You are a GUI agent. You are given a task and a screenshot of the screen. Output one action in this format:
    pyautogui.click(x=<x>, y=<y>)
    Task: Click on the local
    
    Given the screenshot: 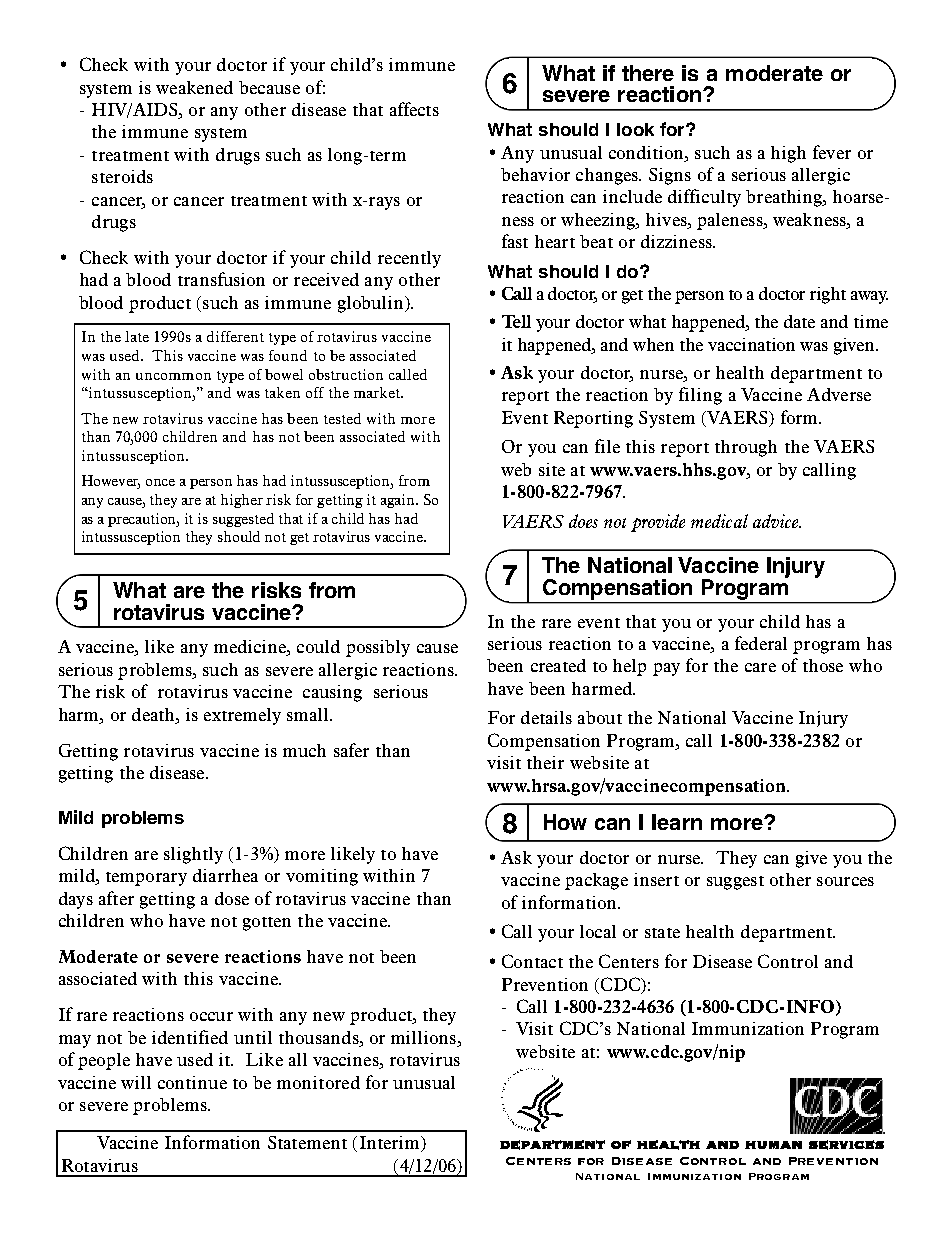 What is the action you would take?
    pyautogui.click(x=598, y=931)
